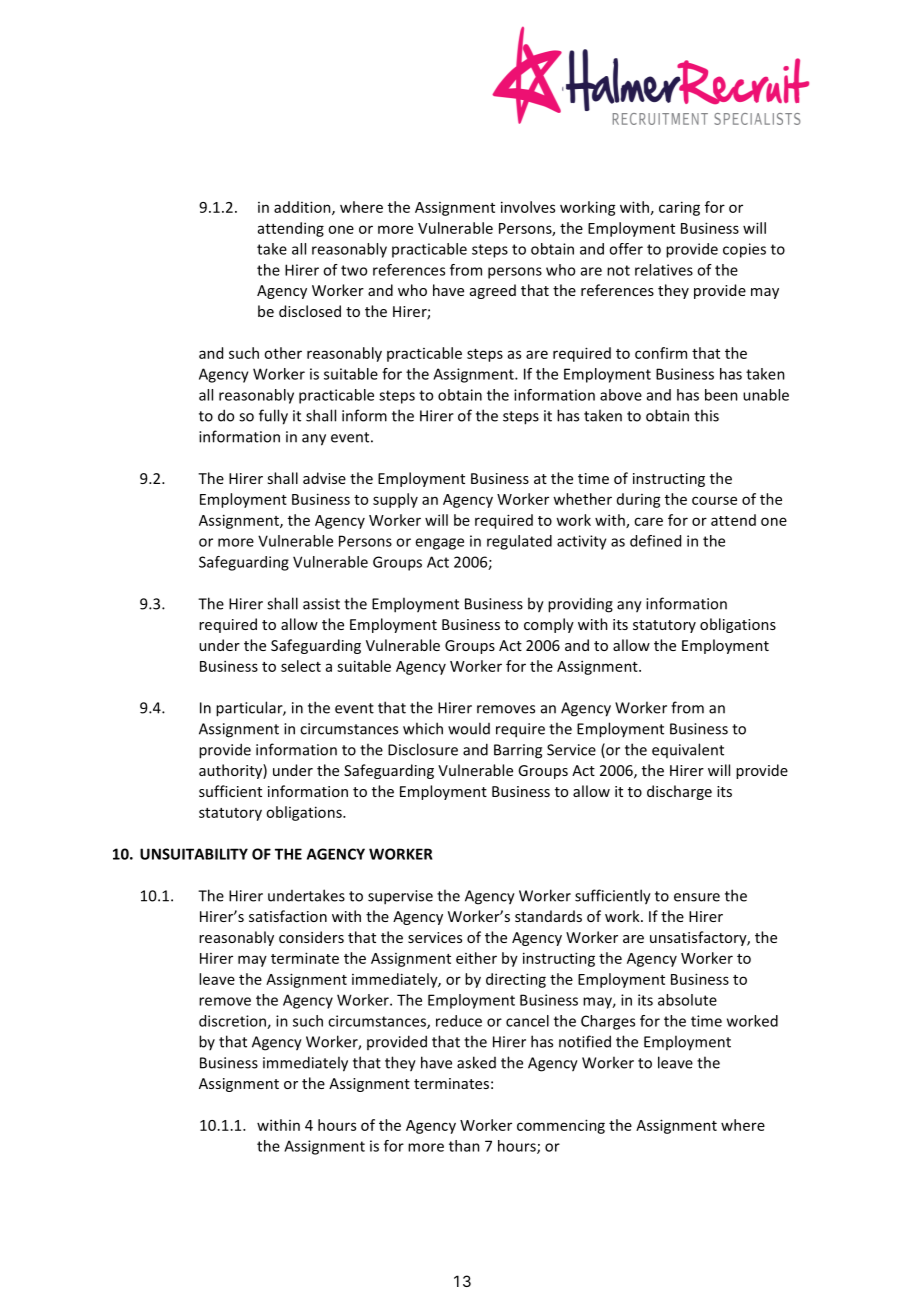 Image resolution: width=924 pixels, height=1308 pixels. Describe the element at coordinates (303, 208) in the image. I see `addition` at that location.
